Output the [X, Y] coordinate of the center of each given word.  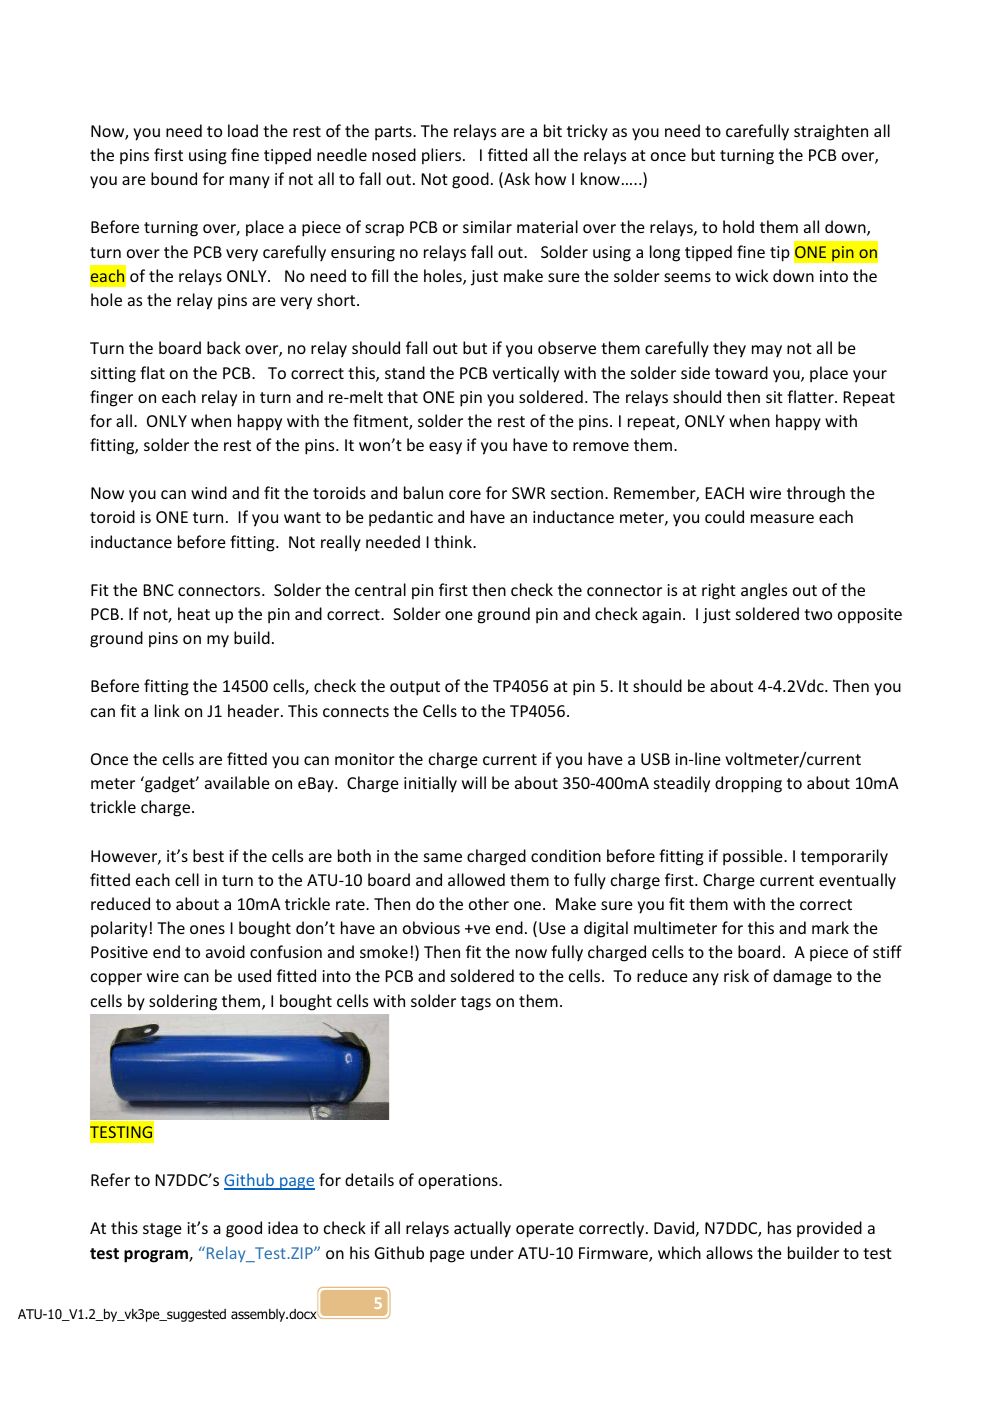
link [167, 710]
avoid [225, 951]
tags [476, 1003]
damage [802, 977]
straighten [831, 132]
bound [174, 178]
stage [162, 1230]
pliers [441, 156]
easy [445, 448]
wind [209, 492]
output [415, 688]
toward [741, 372]
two [818, 614]
